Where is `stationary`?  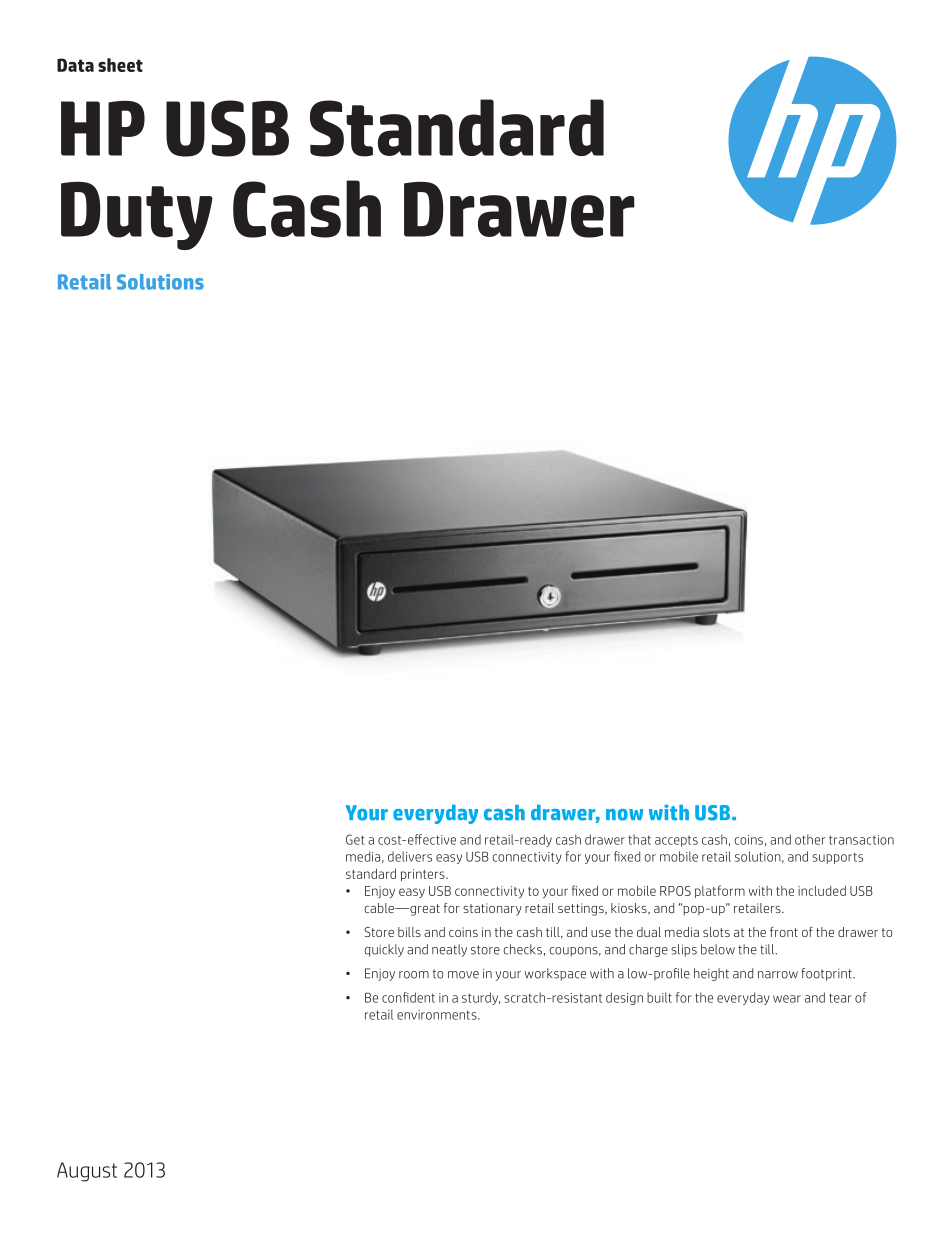 stationary is located at coordinates (492, 909).
